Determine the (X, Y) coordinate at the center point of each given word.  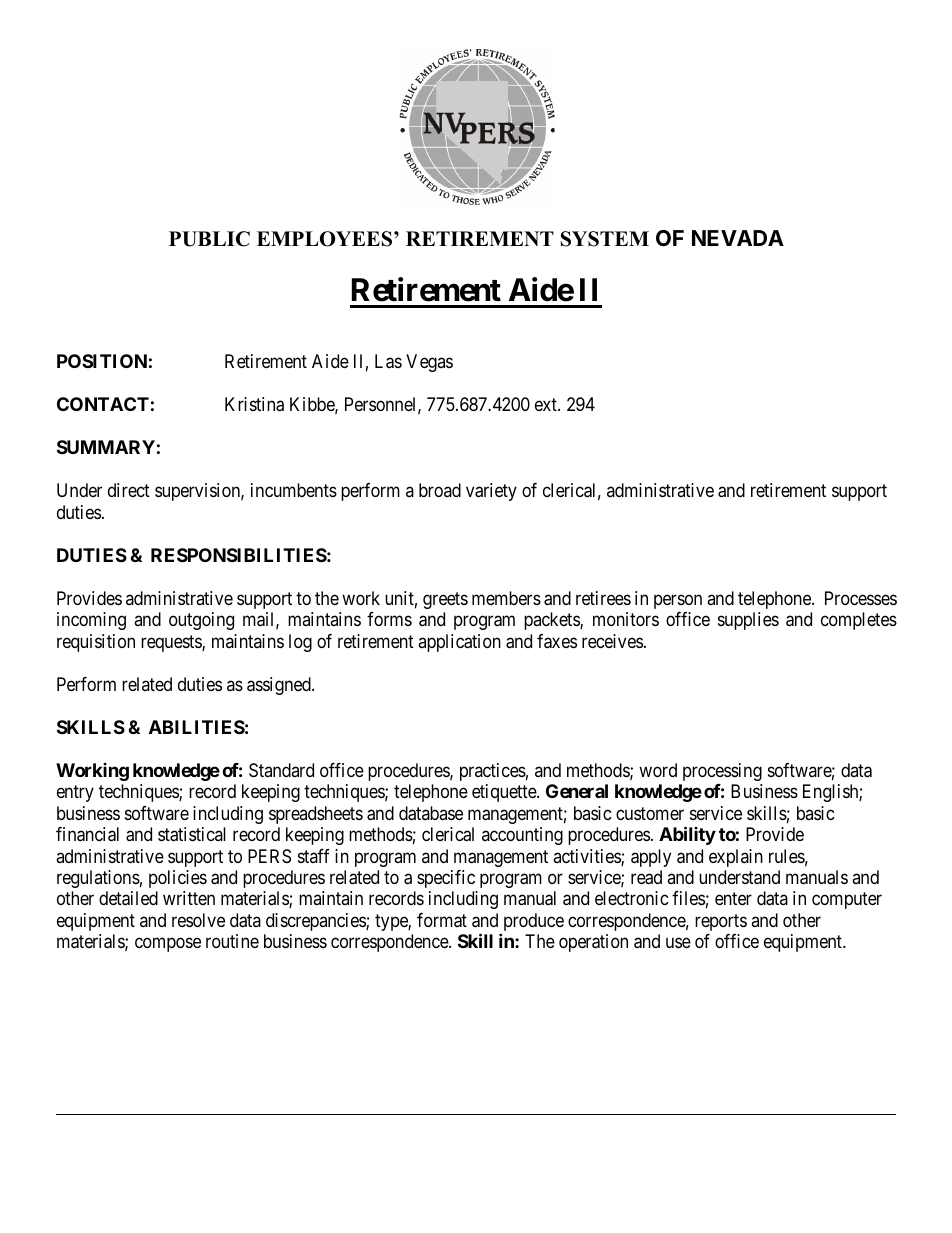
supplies (748, 621)
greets (445, 600)
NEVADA (738, 238)
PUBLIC (209, 239)
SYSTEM (605, 239)
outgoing (201, 621)
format (442, 920)
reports (721, 922)
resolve (198, 920)
